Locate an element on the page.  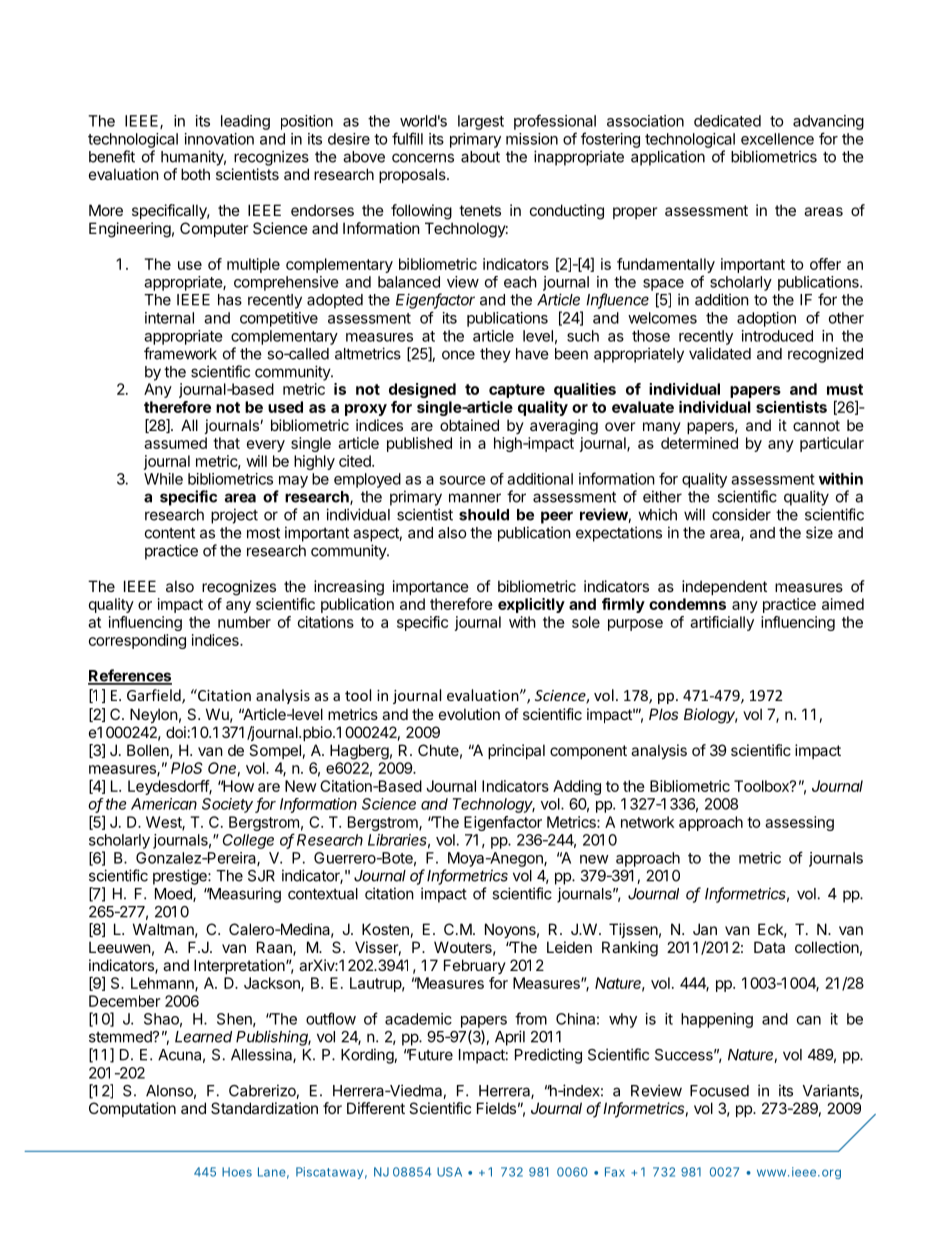
about is located at coordinates (480, 157).
